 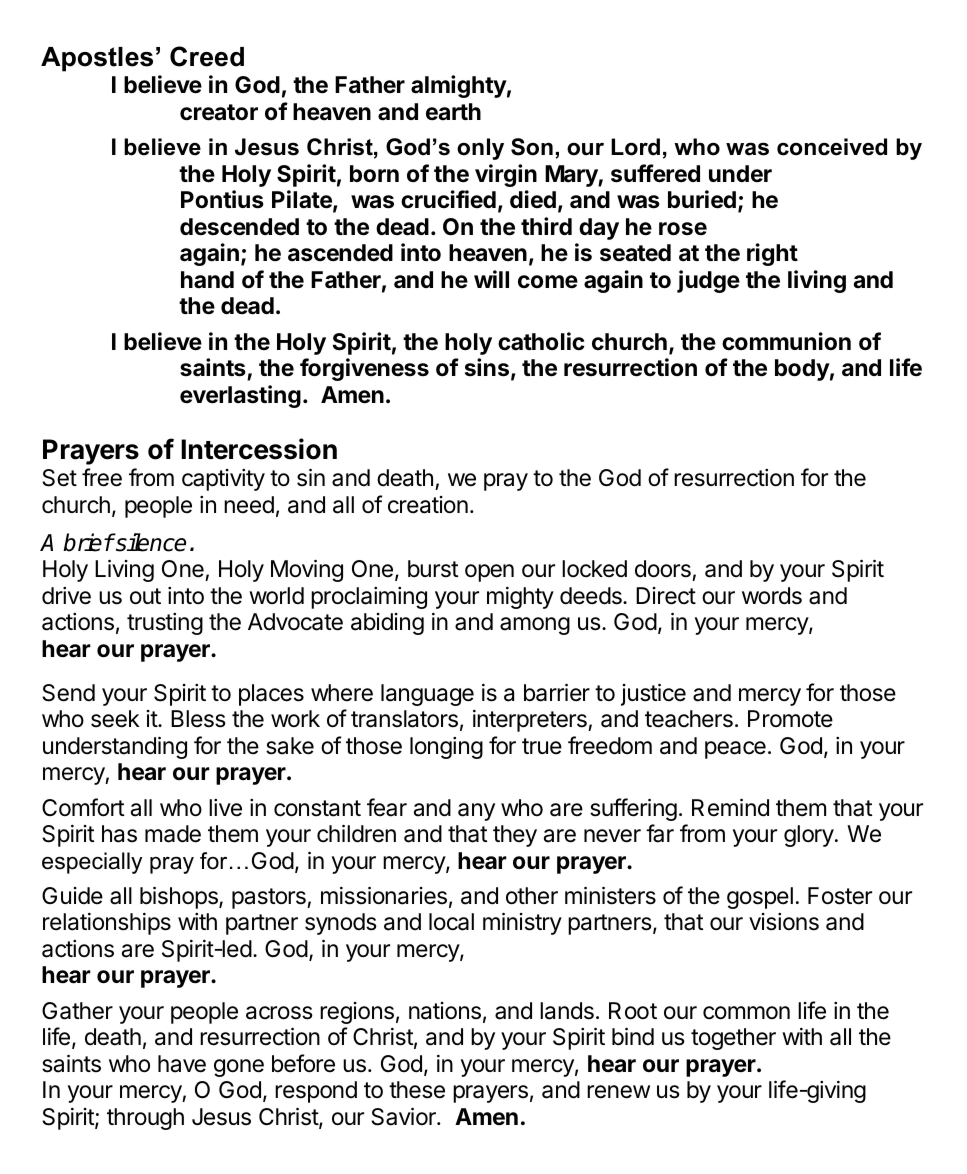 I want to click on Apostles, so click(x=97, y=59).
